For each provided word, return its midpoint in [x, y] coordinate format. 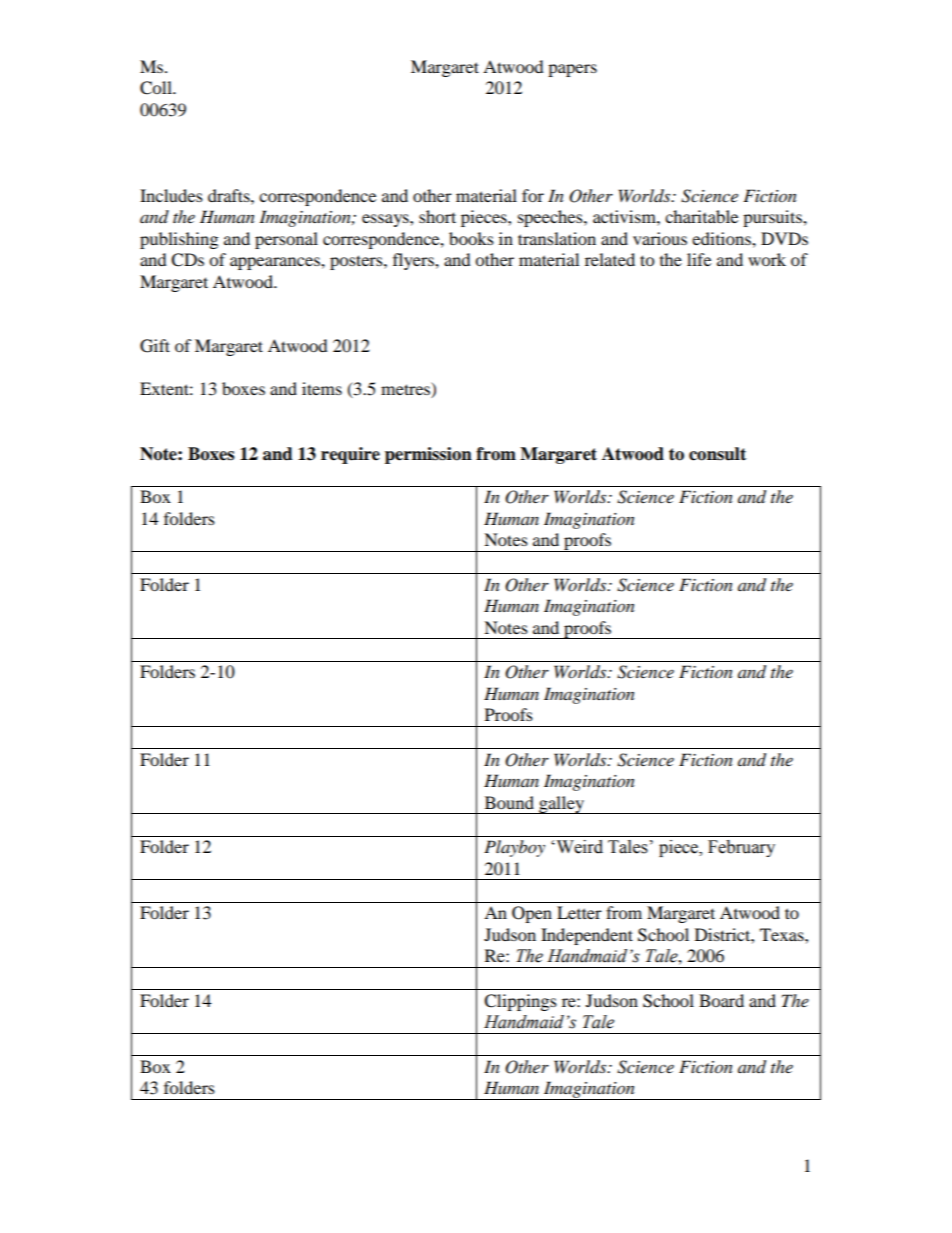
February [741, 848]
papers [572, 70]
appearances [276, 263]
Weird [578, 847]
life [699, 259]
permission [428, 455]
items [322, 388]
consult [717, 454]
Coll [157, 88]
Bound [509, 802]
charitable [701, 216]
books [471, 238]
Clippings [520, 1002]
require [350, 455]
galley [562, 805]
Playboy [514, 848]
